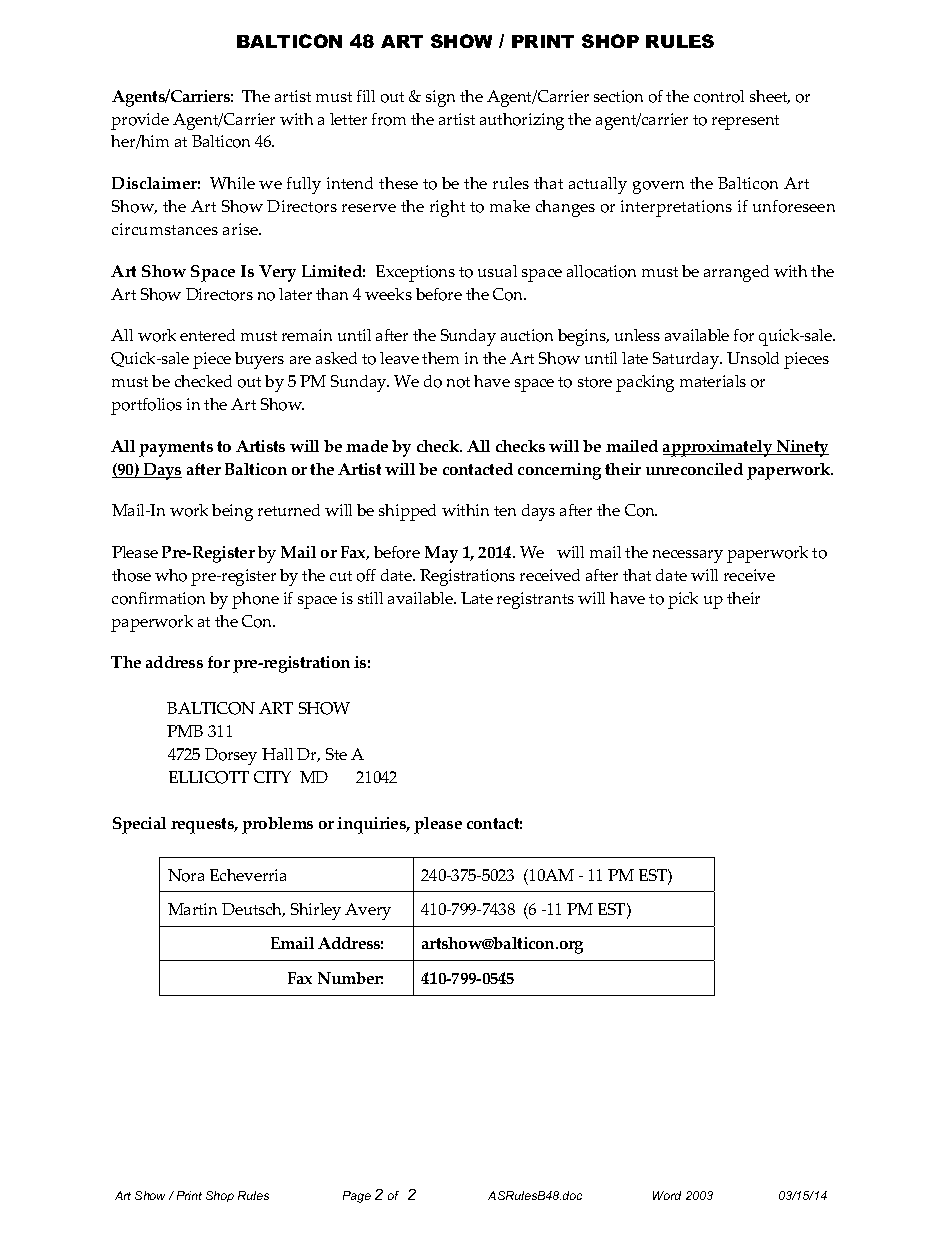  What do you see at coordinates (719, 448) in the screenshot?
I see `approximately` at bounding box center [719, 448].
